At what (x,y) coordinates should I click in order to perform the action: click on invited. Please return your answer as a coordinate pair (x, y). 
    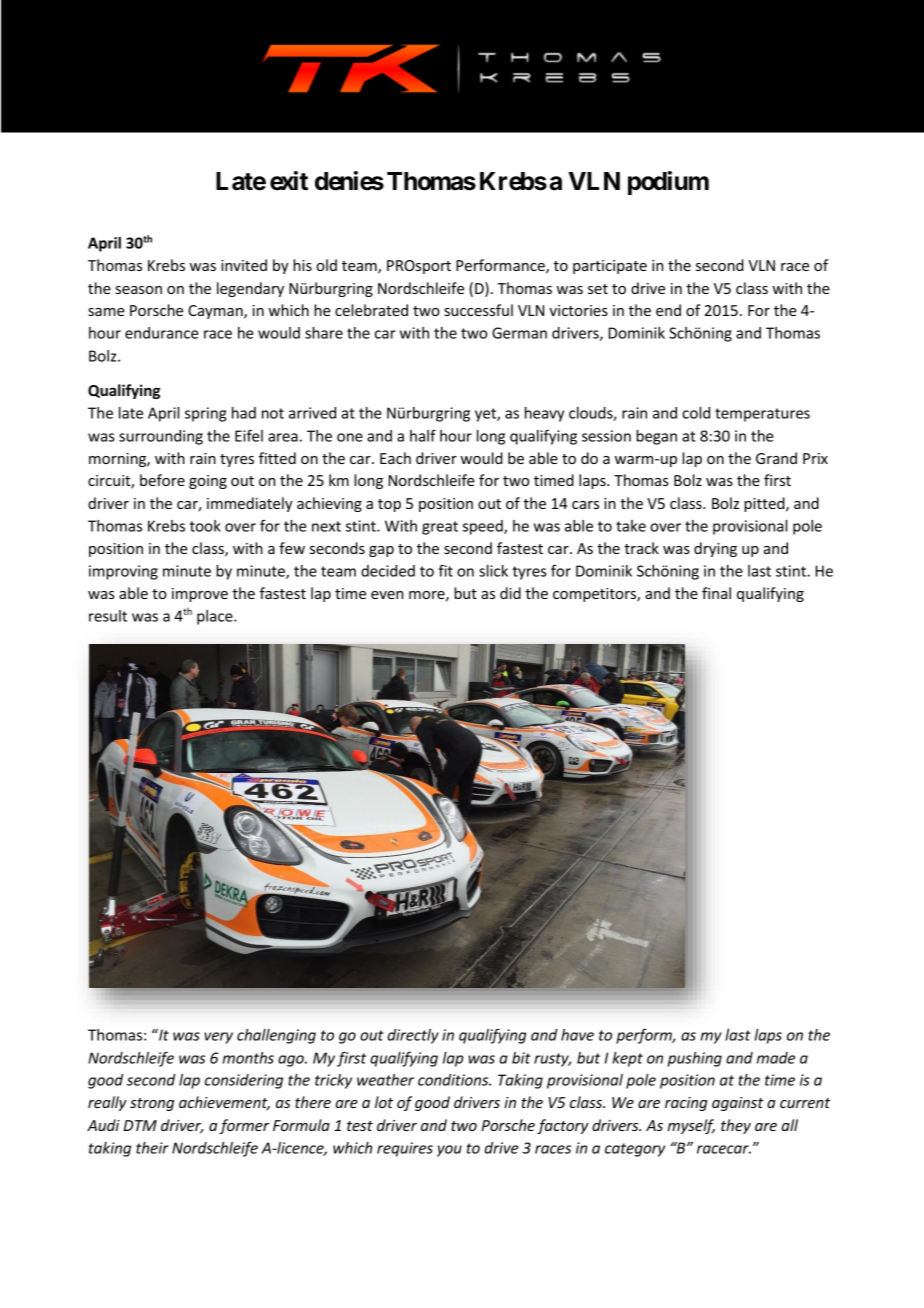
    Looking at the image, I should click on (244, 265).
